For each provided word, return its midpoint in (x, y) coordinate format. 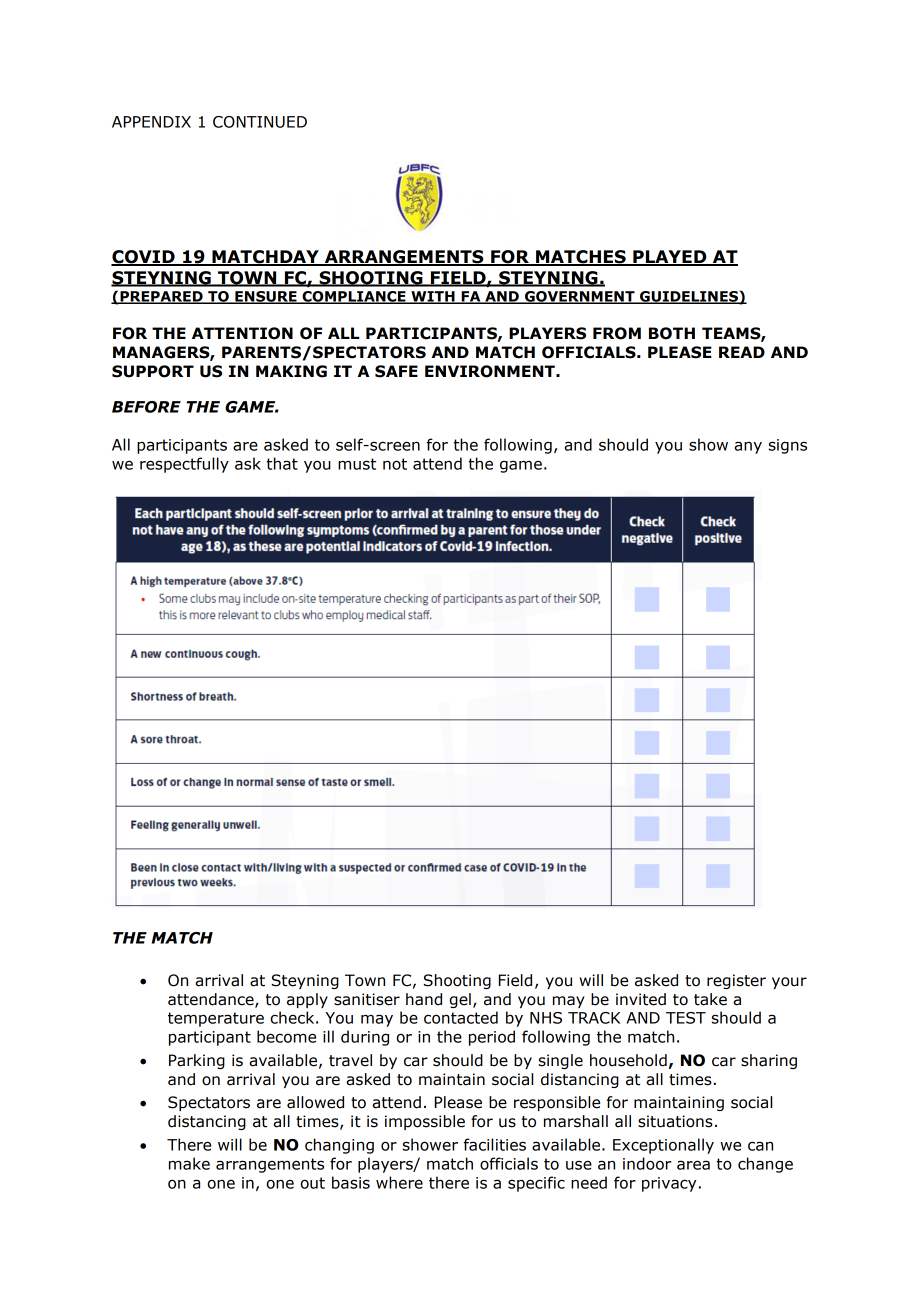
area (693, 1165)
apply (307, 1000)
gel (460, 1000)
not (395, 464)
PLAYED (670, 258)
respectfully (184, 465)
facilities (495, 1144)
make (189, 1163)
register (736, 981)
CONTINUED (260, 122)
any (748, 447)
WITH (433, 297)
